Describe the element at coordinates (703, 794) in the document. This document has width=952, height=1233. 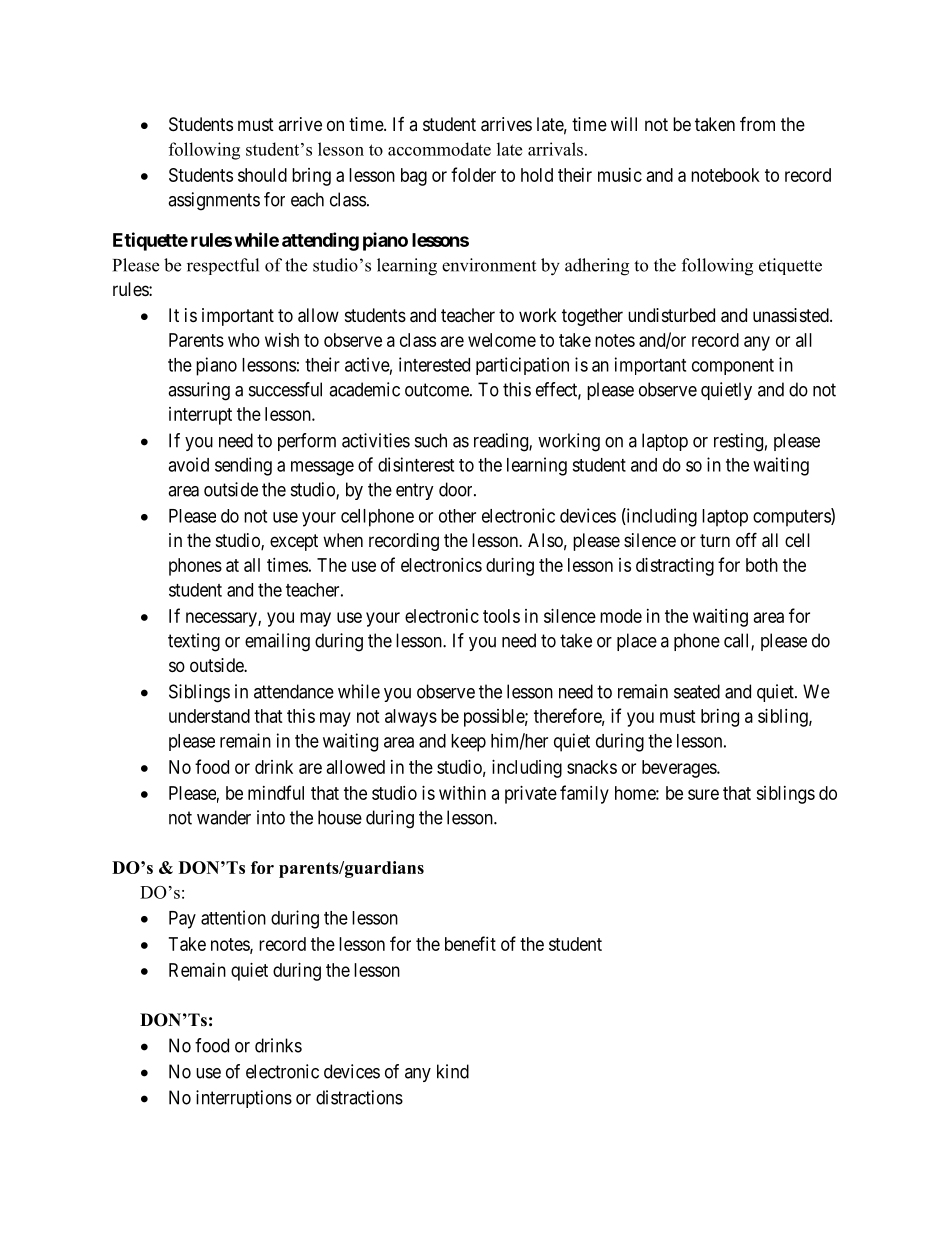
I see `sure` at that location.
